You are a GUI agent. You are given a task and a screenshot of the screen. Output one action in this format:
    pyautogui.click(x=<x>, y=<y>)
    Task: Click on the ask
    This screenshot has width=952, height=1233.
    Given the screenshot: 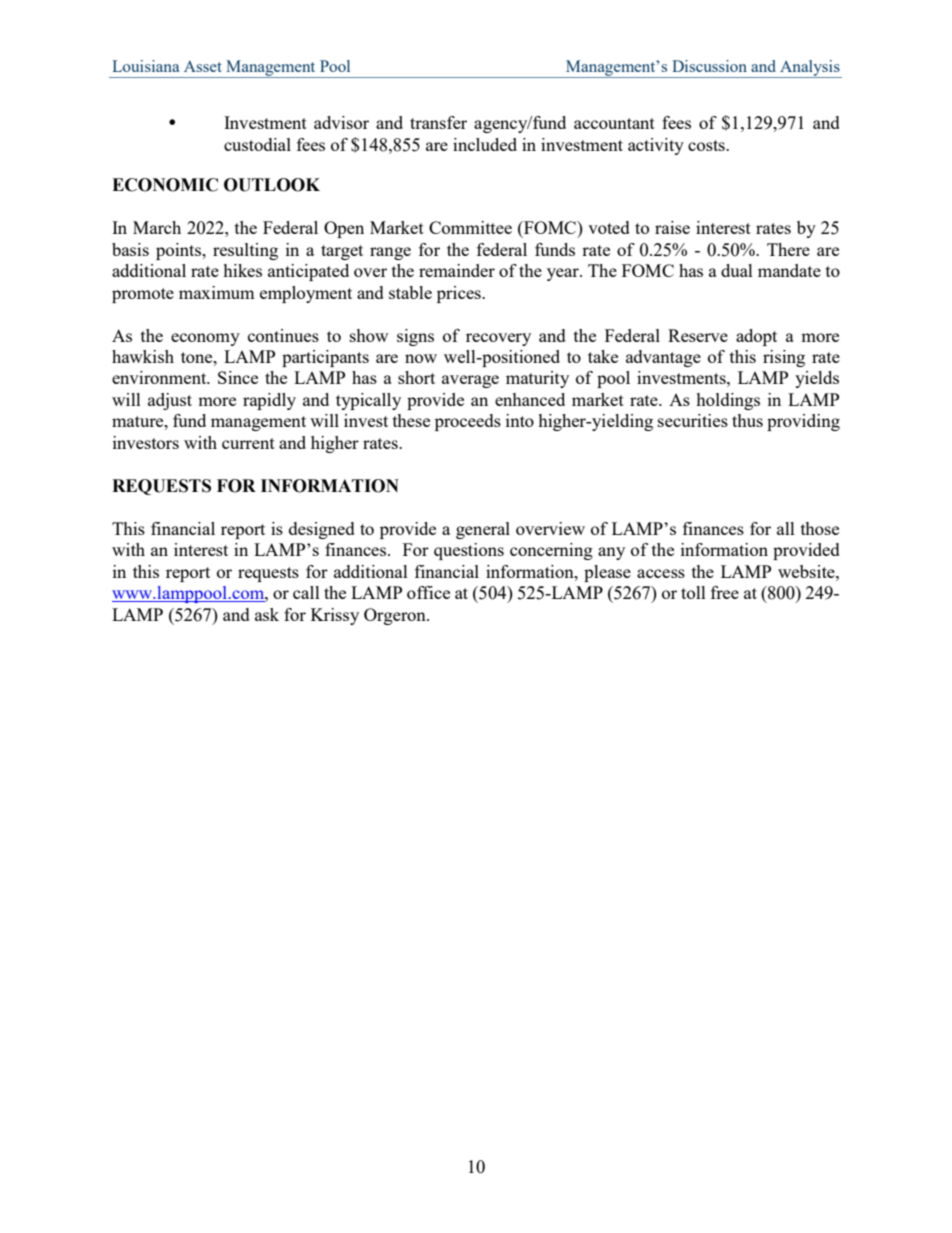 What is the action you would take?
    pyautogui.click(x=267, y=614)
